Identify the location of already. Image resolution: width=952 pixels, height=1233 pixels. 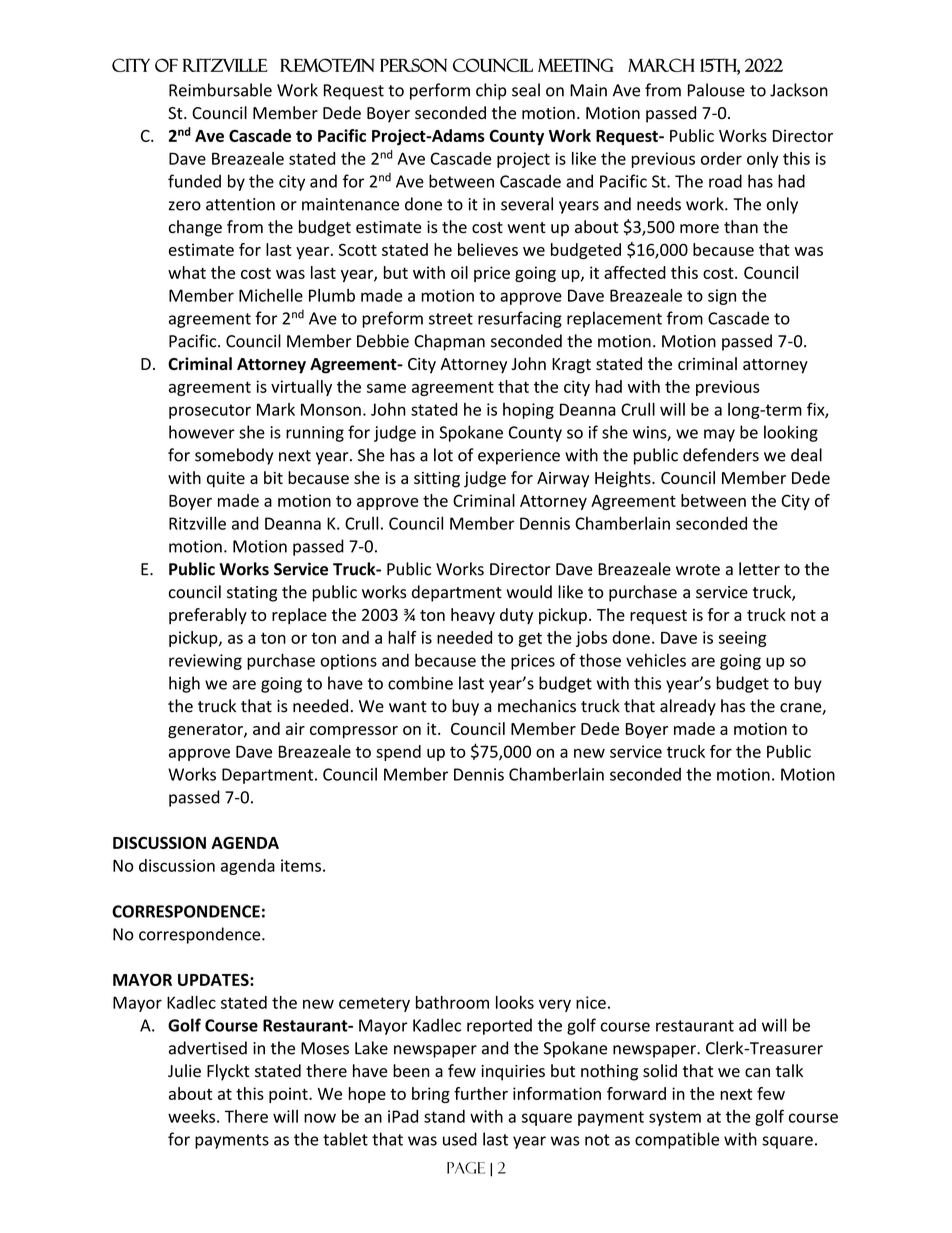
(688, 707).
